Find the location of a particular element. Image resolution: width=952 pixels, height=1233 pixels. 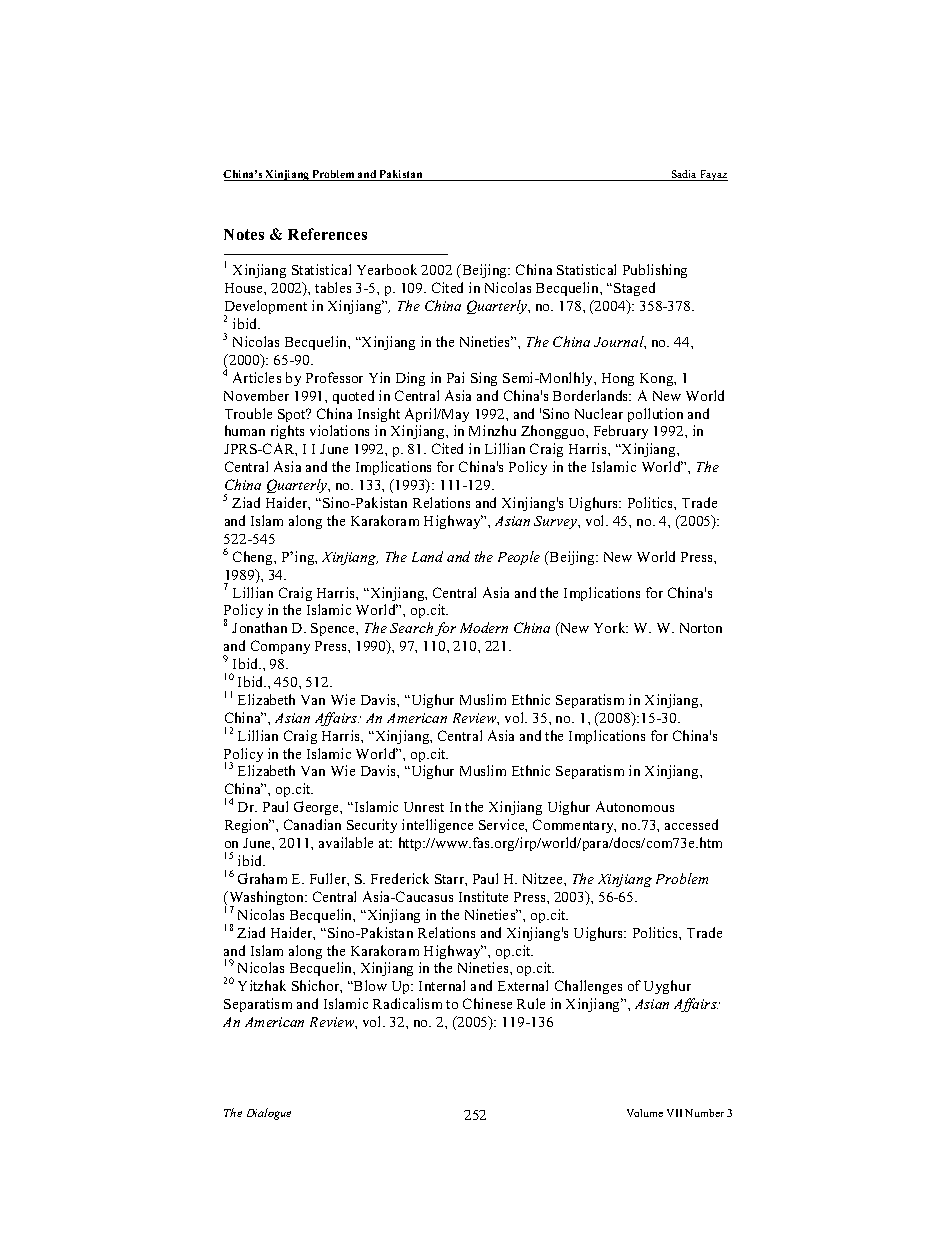

Sing is located at coordinates (484, 379).
